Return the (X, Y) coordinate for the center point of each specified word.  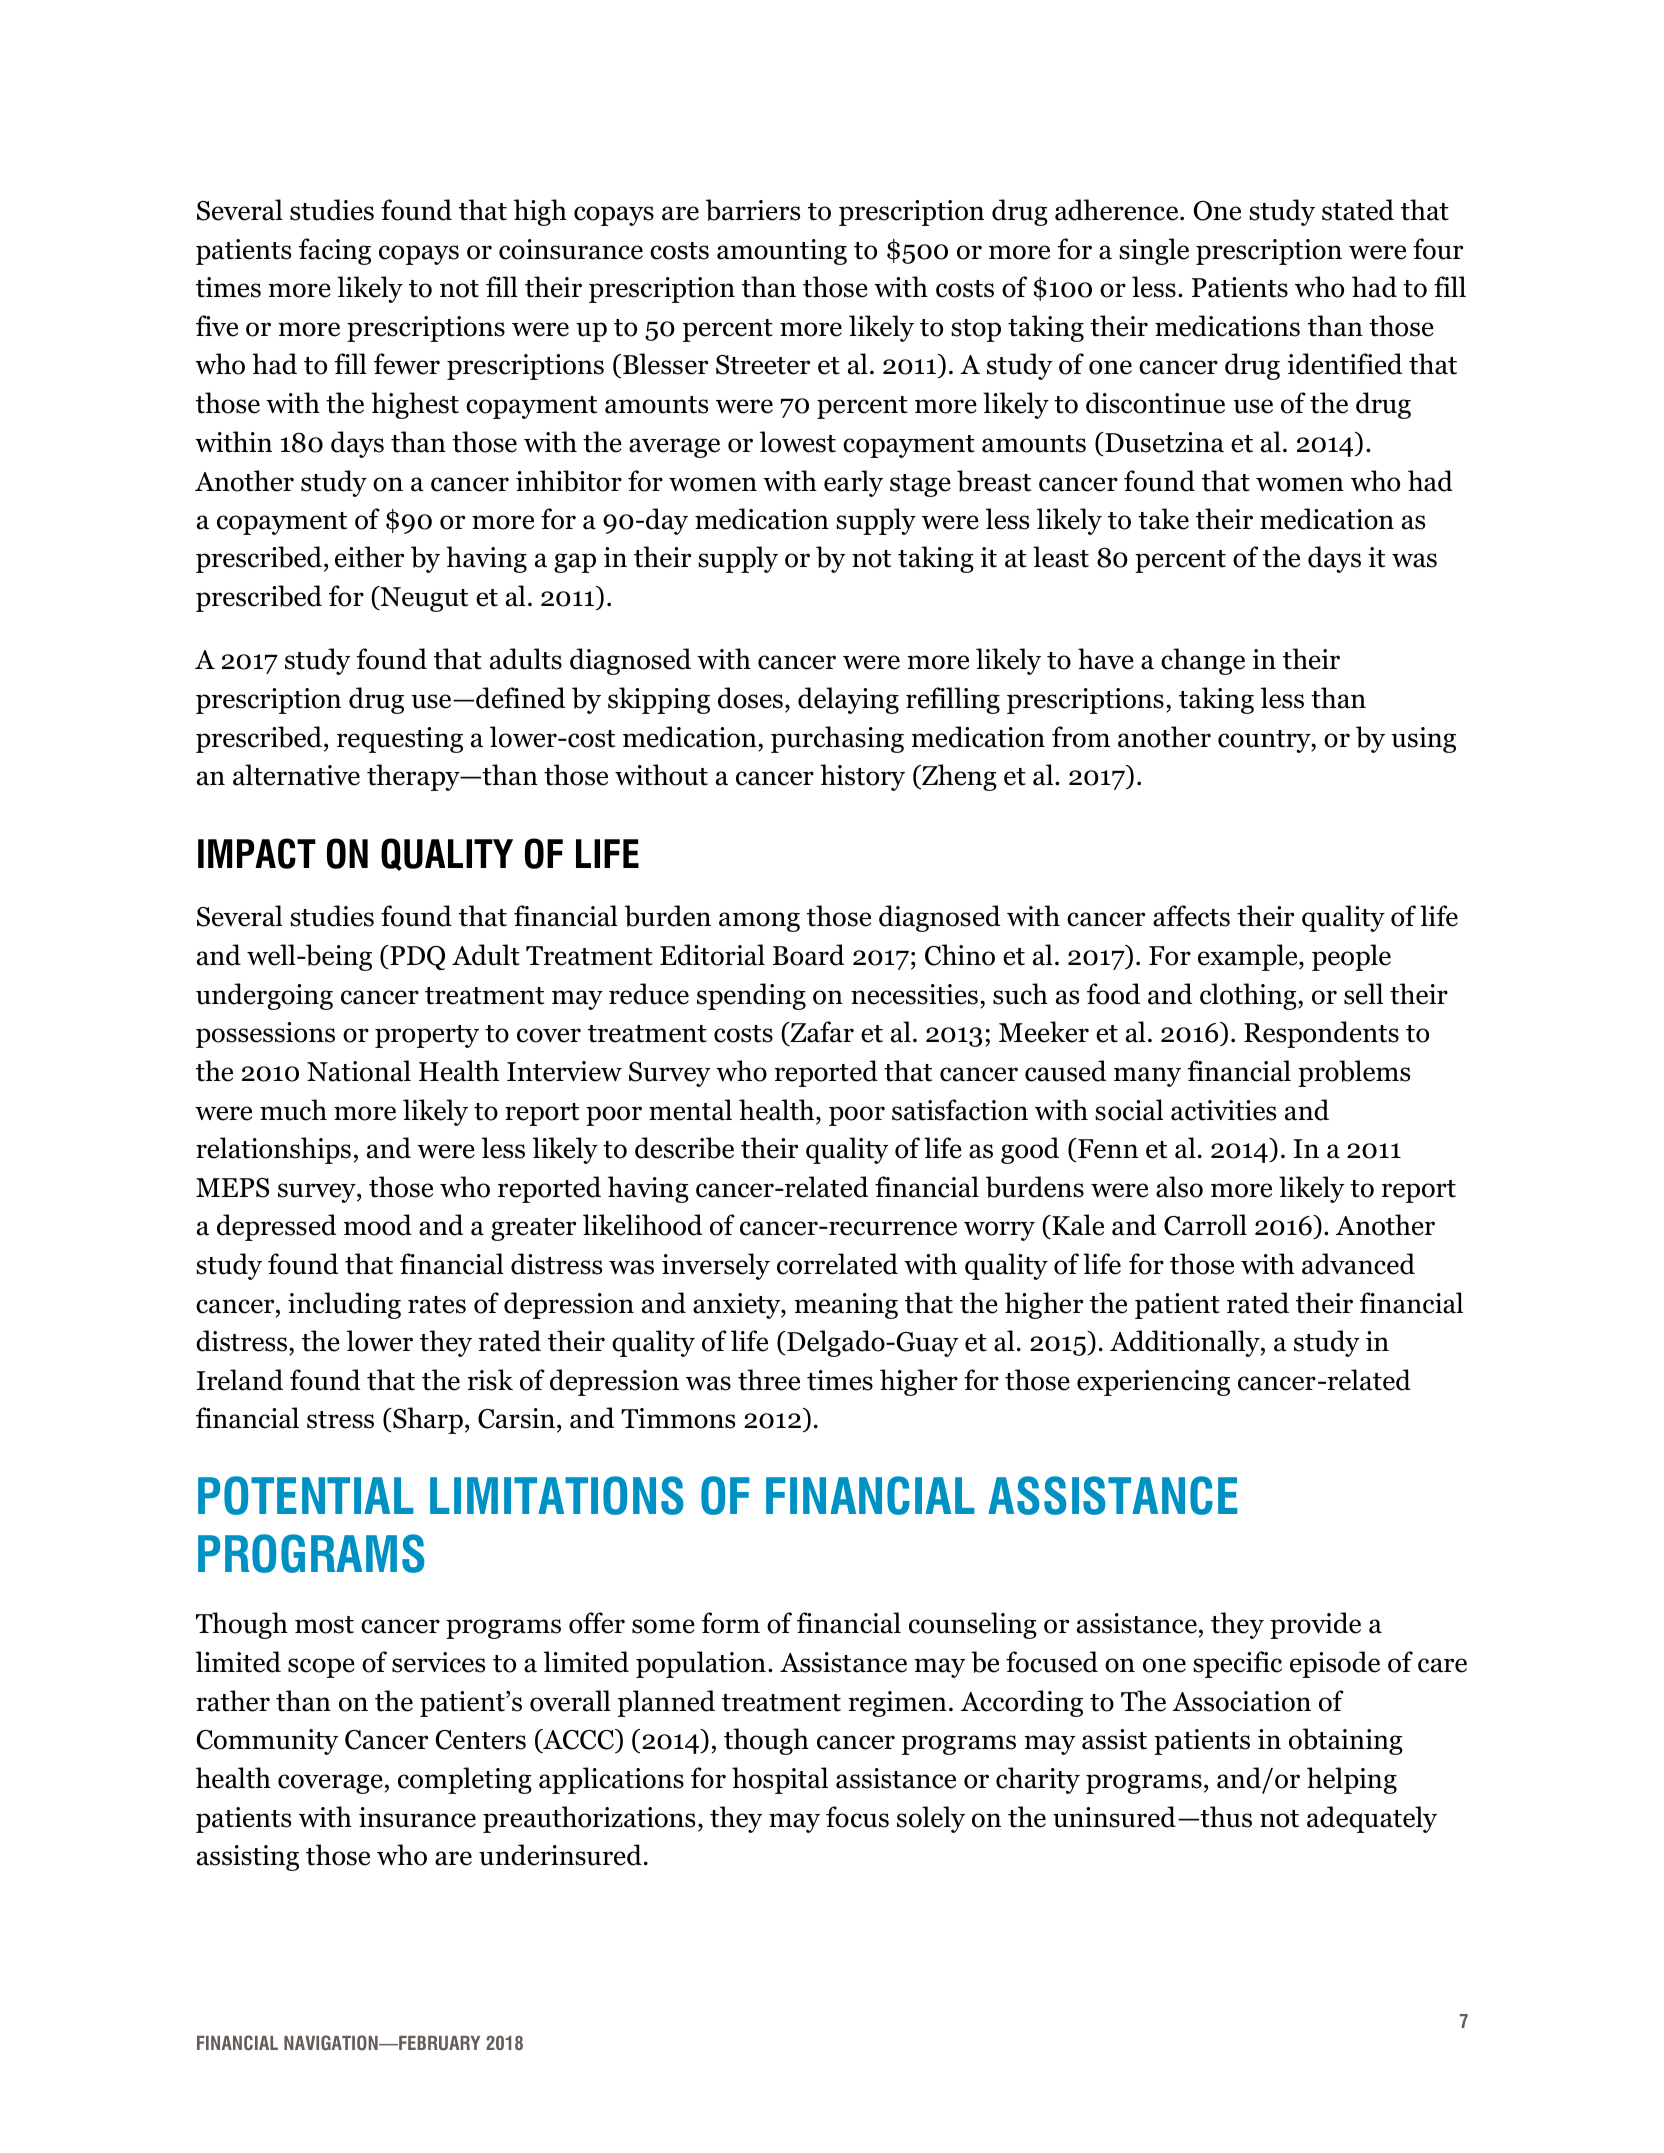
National (359, 1071)
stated (1358, 210)
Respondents (1321, 1034)
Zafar (821, 1032)
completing (465, 1780)
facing (335, 251)
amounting (782, 252)
